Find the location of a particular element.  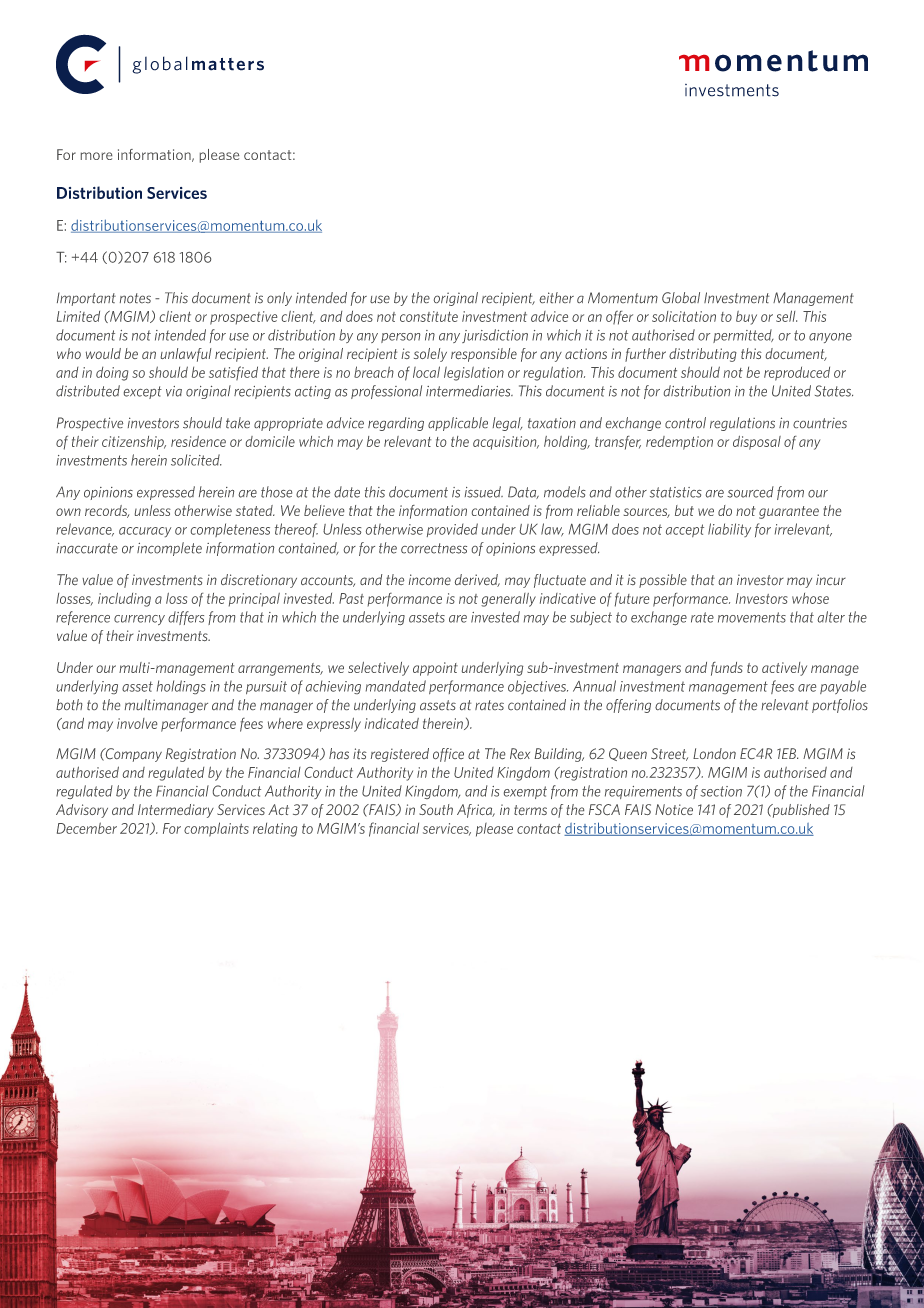

Global is located at coordinates (681, 297).
